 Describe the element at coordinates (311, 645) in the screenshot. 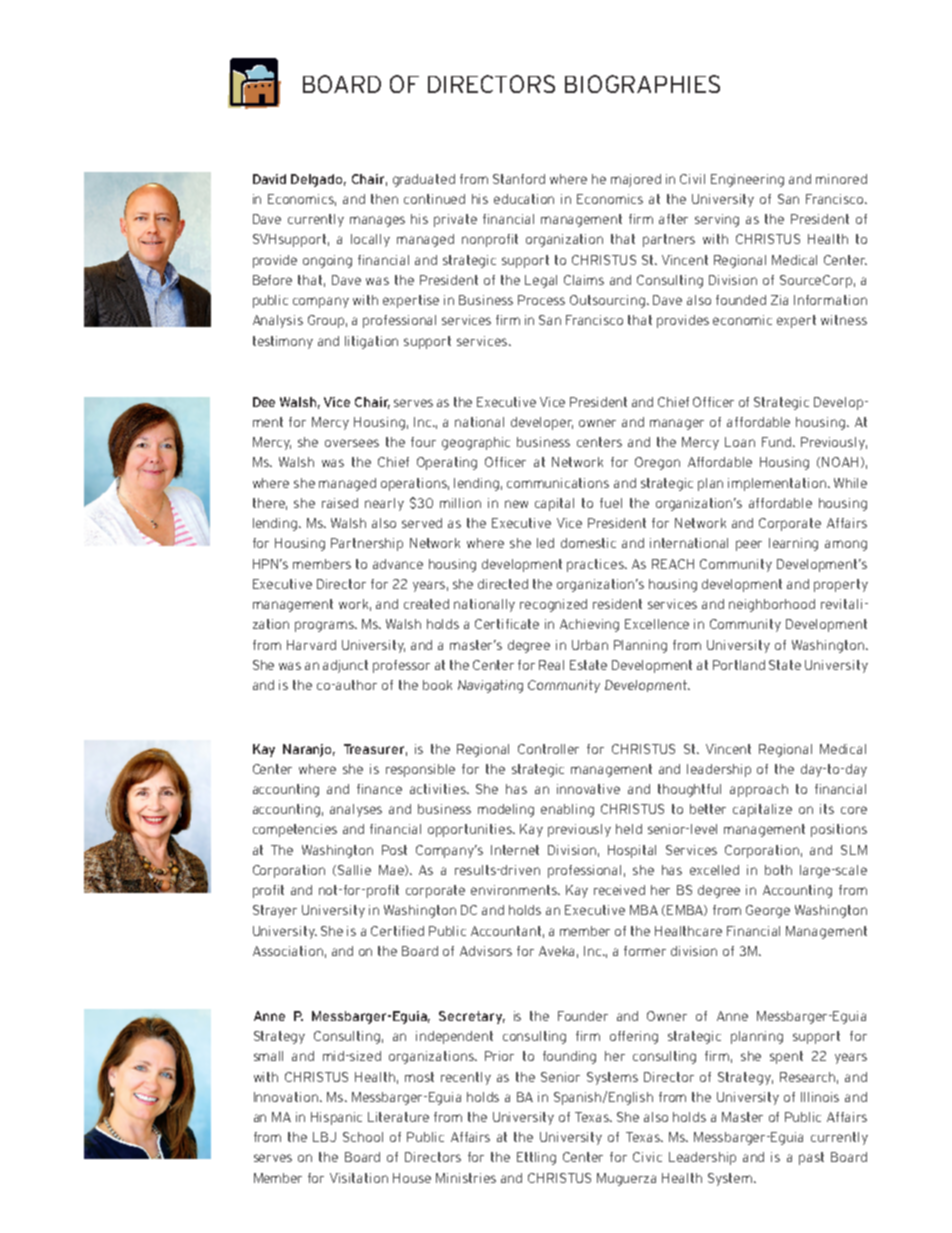

I see `Harvard` at that location.
